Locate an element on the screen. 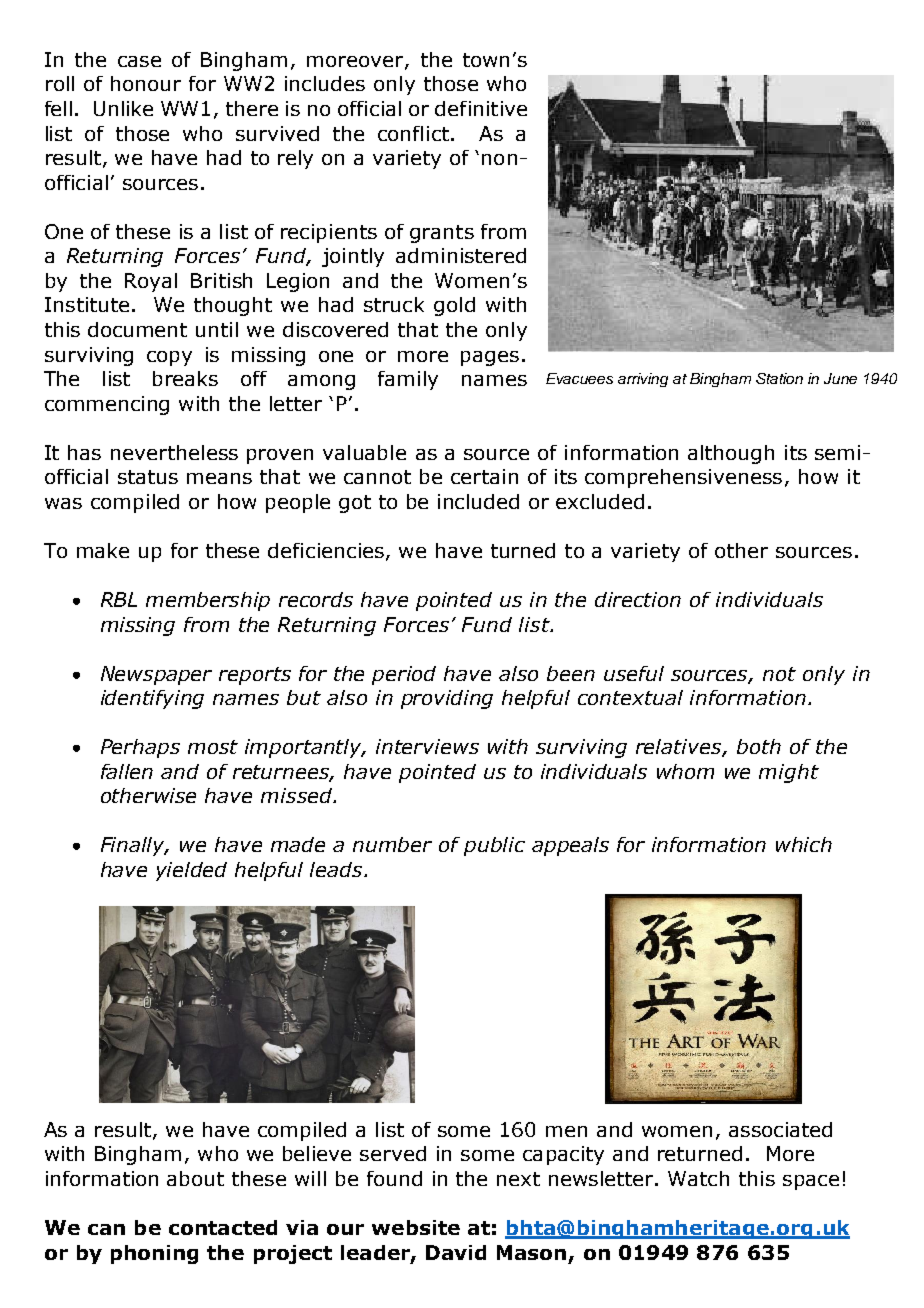 This screenshot has width=924, height=1308. phoning is located at coordinates (154, 1254).
